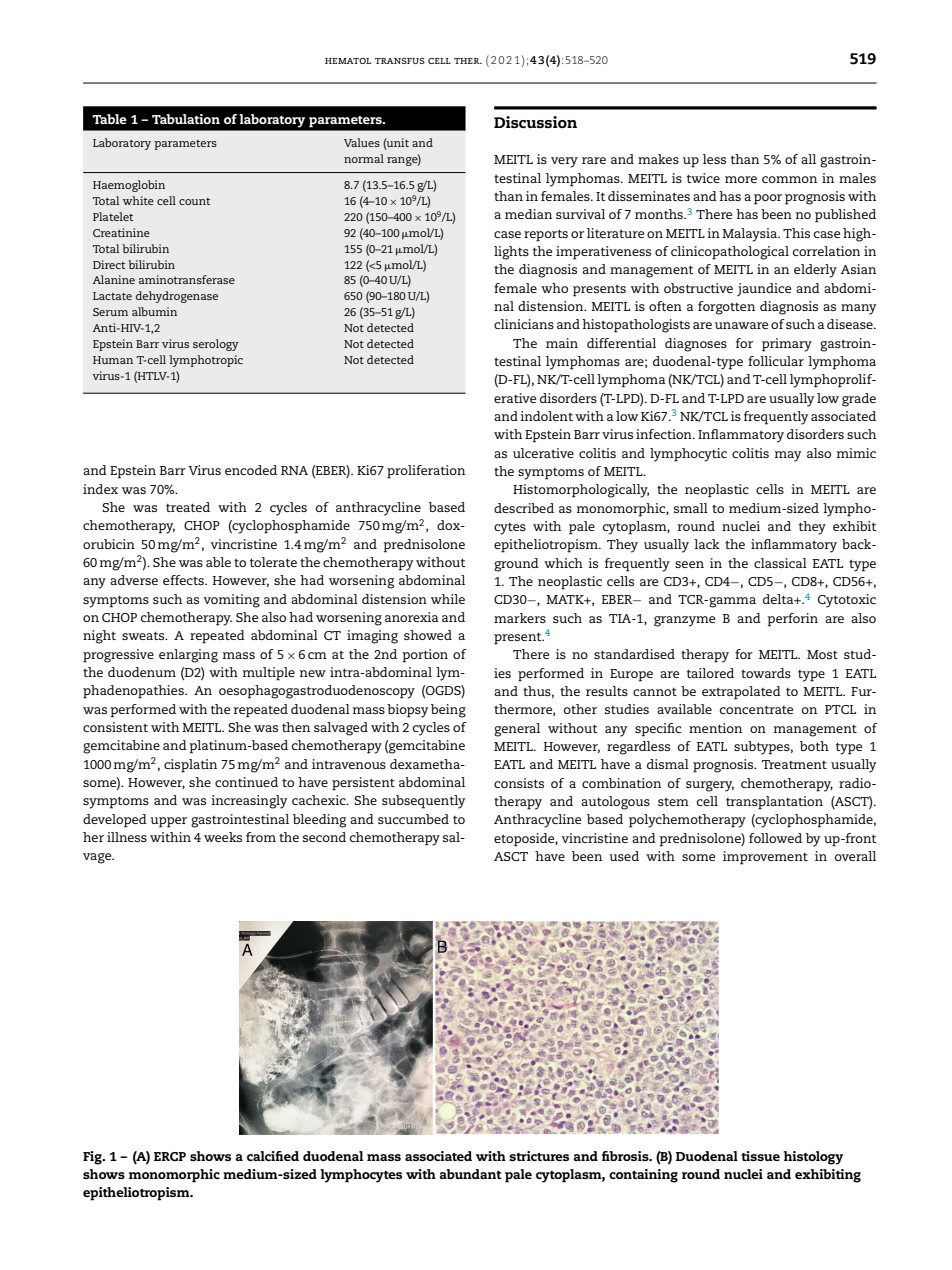  I want to click on subsequently, so click(423, 802).
